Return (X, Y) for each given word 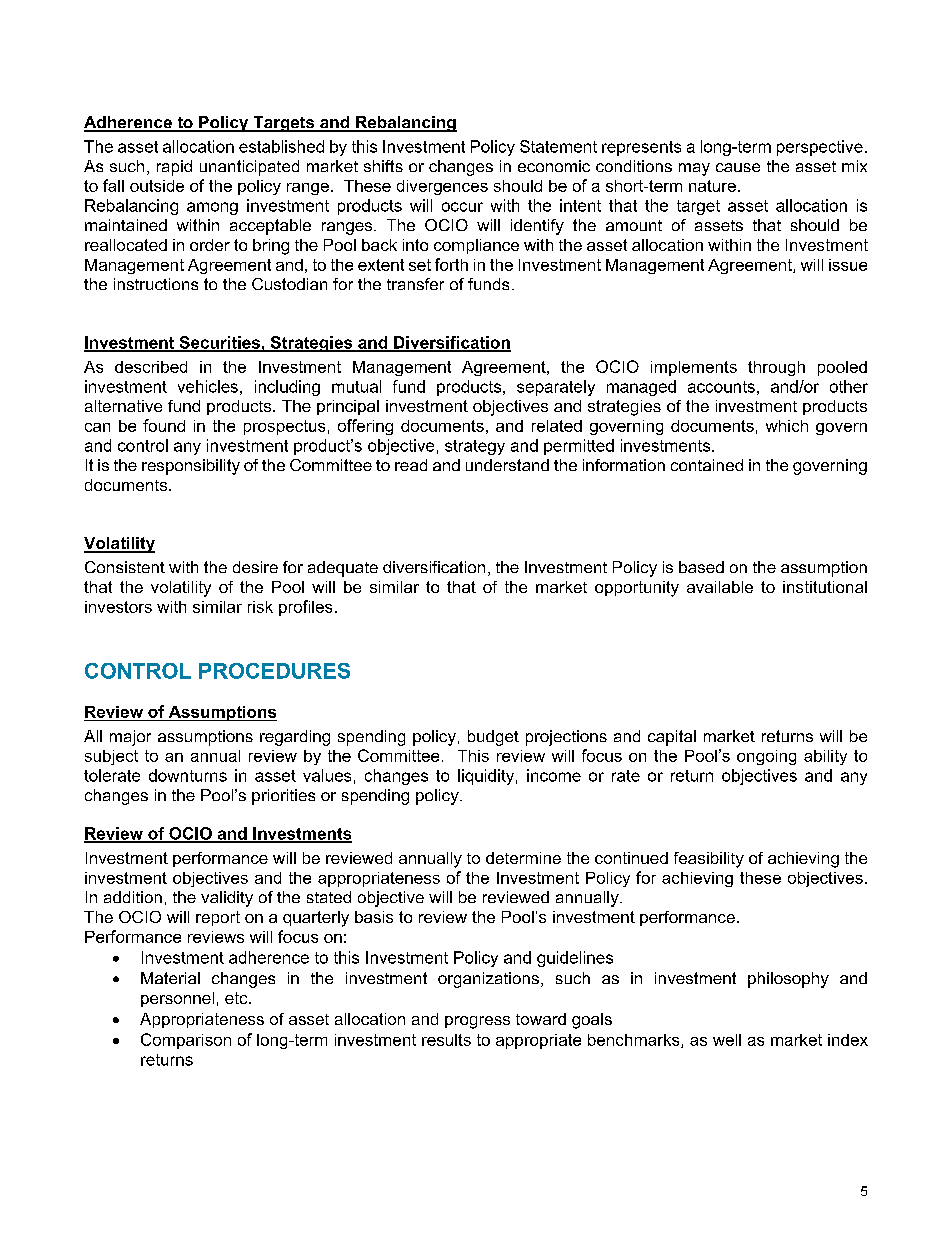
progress (477, 1022)
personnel (177, 999)
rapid (174, 168)
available (720, 587)
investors (118, 607)
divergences (442, 187)
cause (738, 167)
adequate (343, 569)
